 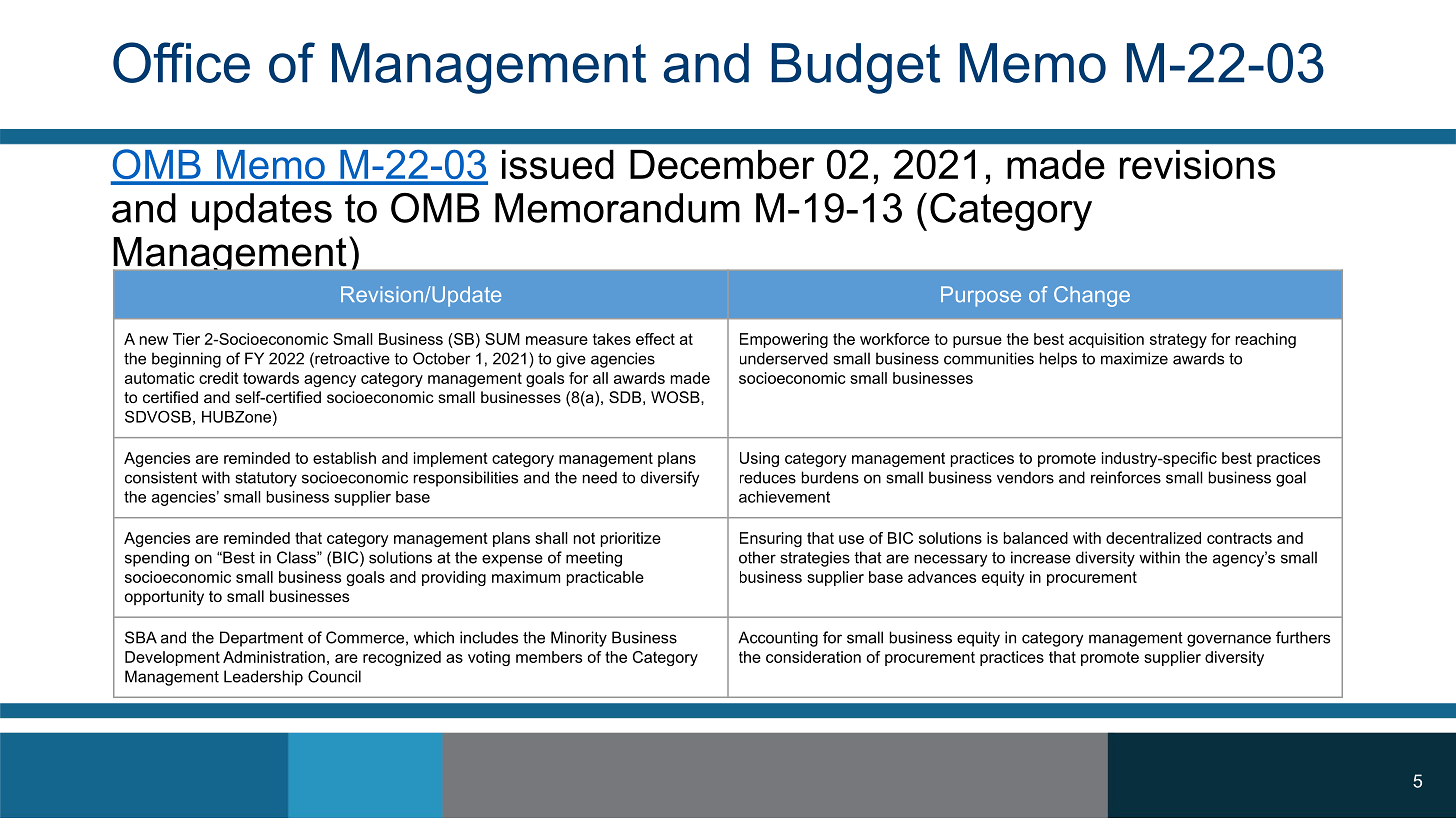 What do you see at coordinates (855, 68) in the screenshot?
I see `Budget` at bounding box center [855, 68].
